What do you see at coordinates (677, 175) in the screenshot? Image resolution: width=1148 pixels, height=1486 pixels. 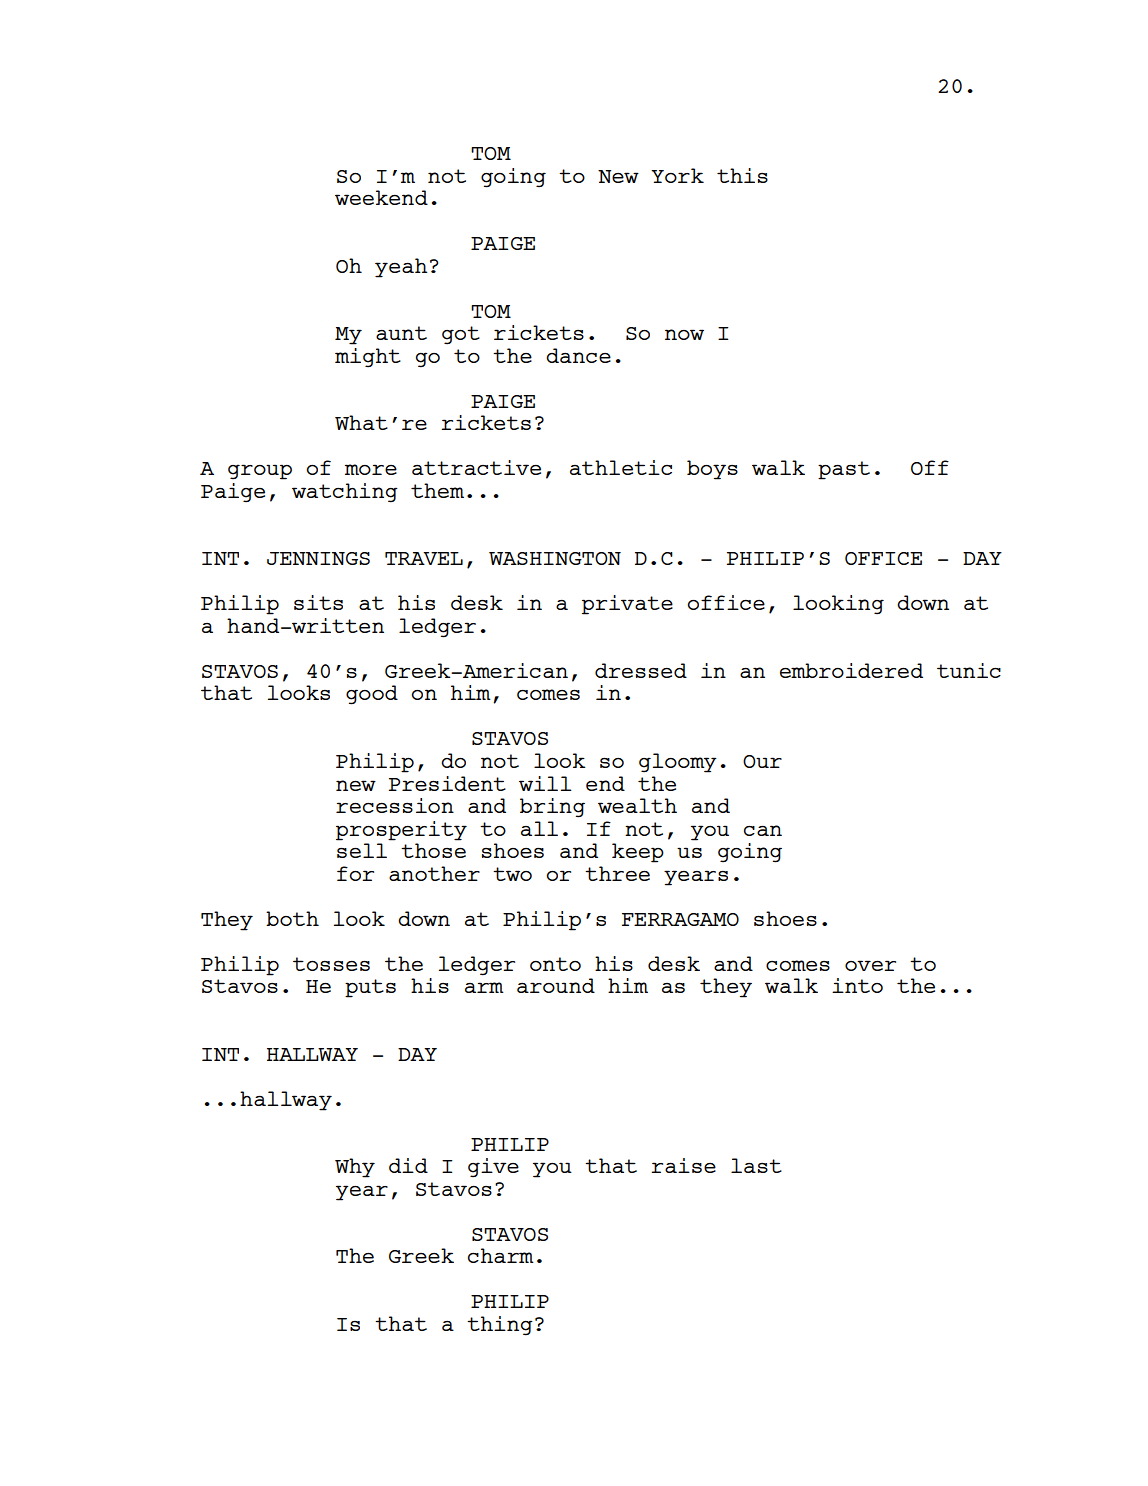 I see `York` at bounding box center [677, 175].
